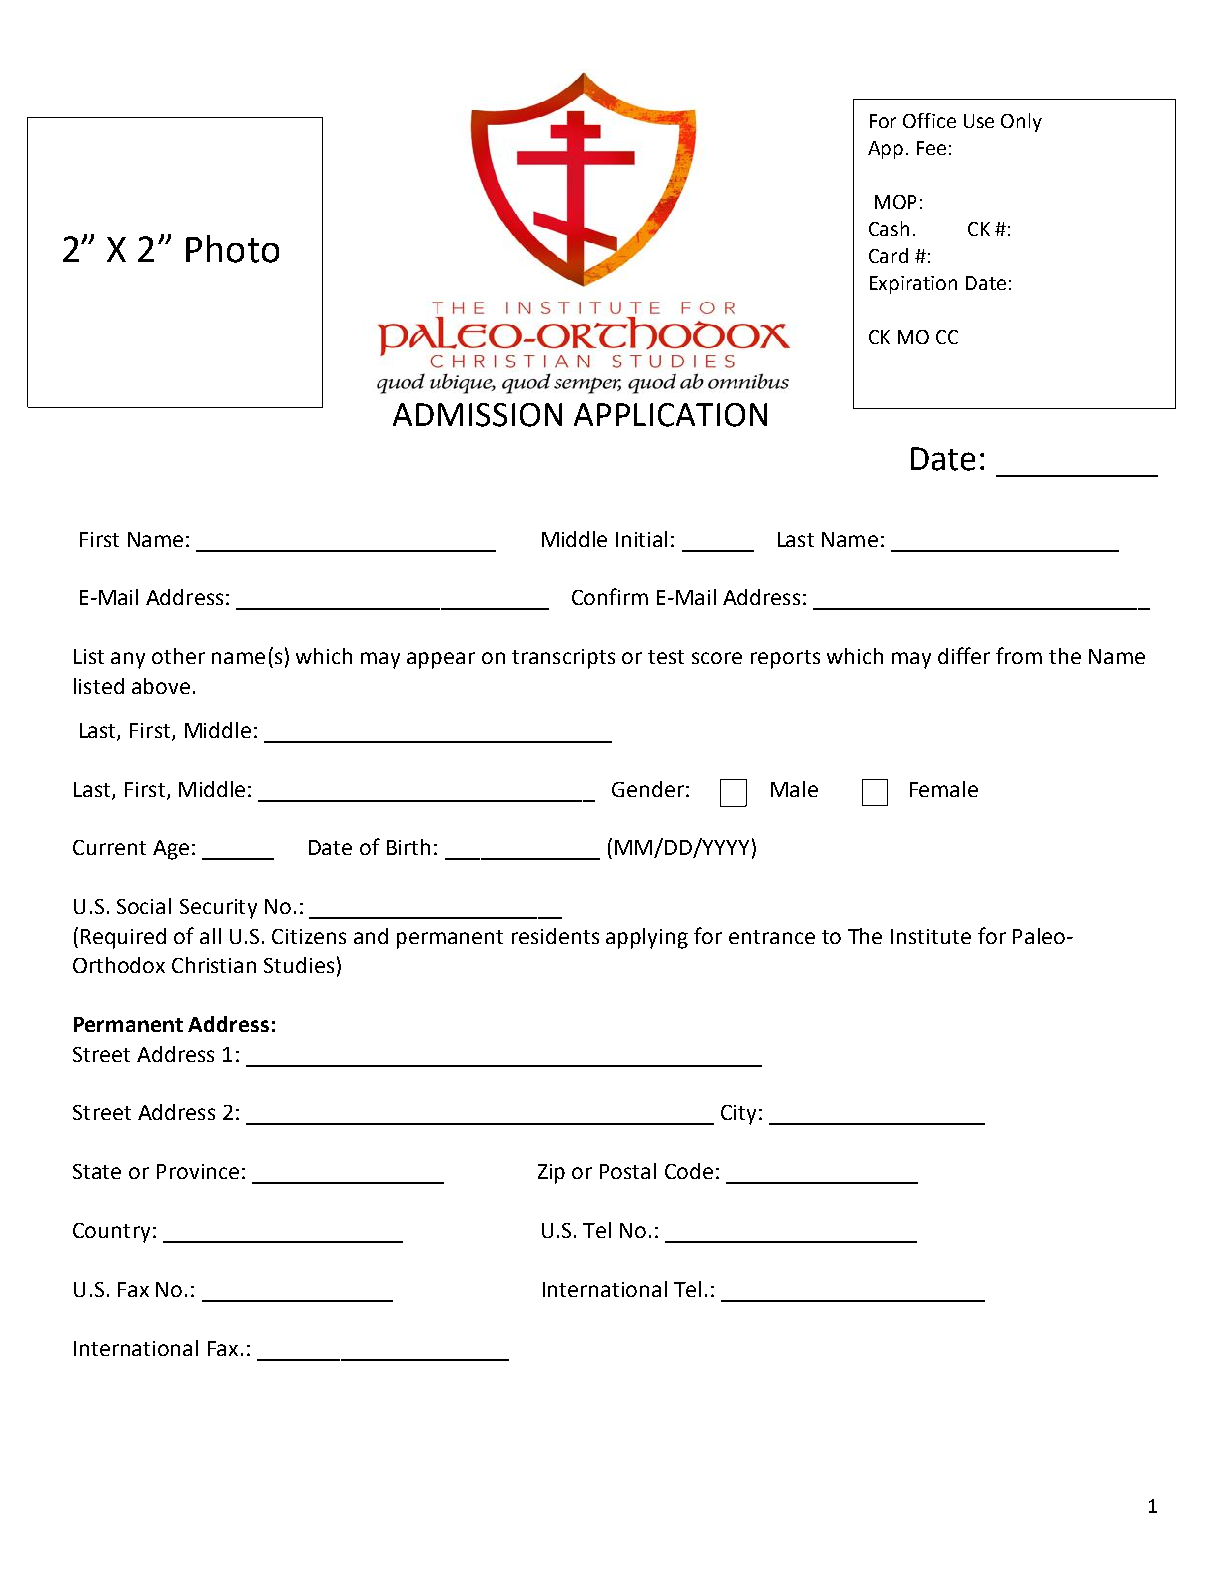 The height and width of the screenshot is (1591, 1230). Describe the element at coordinates (178, 656) in the screenshot. I see `other` at that location.
